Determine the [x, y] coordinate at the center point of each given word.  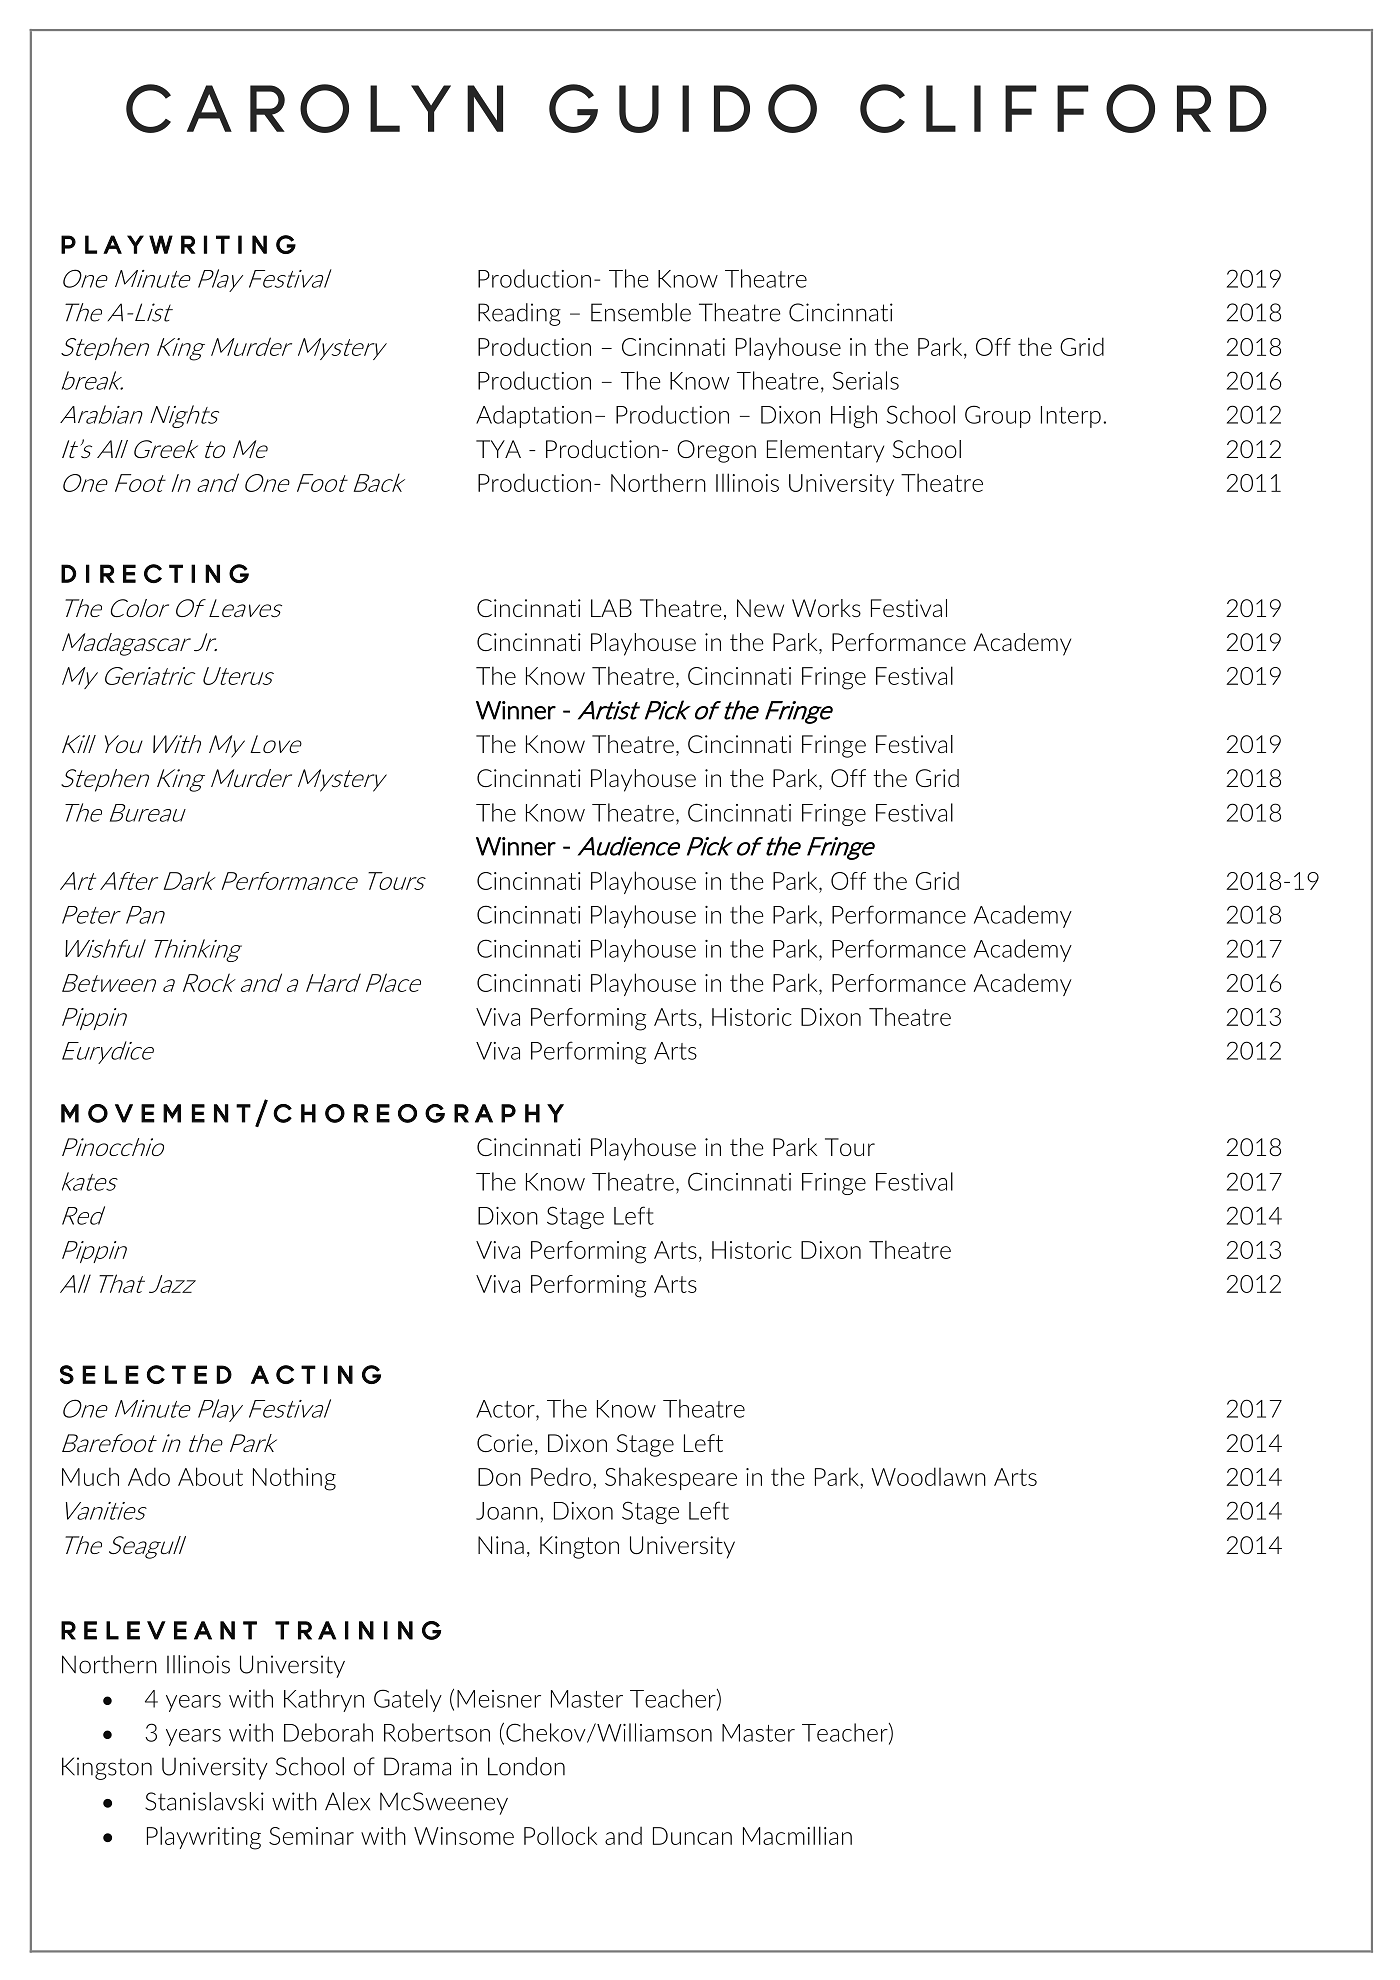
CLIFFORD [1063, 108]
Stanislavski [204, 1801]
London [526, 1766]
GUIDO [683, 108]
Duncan [692, 1836]
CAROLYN [314, 108]
